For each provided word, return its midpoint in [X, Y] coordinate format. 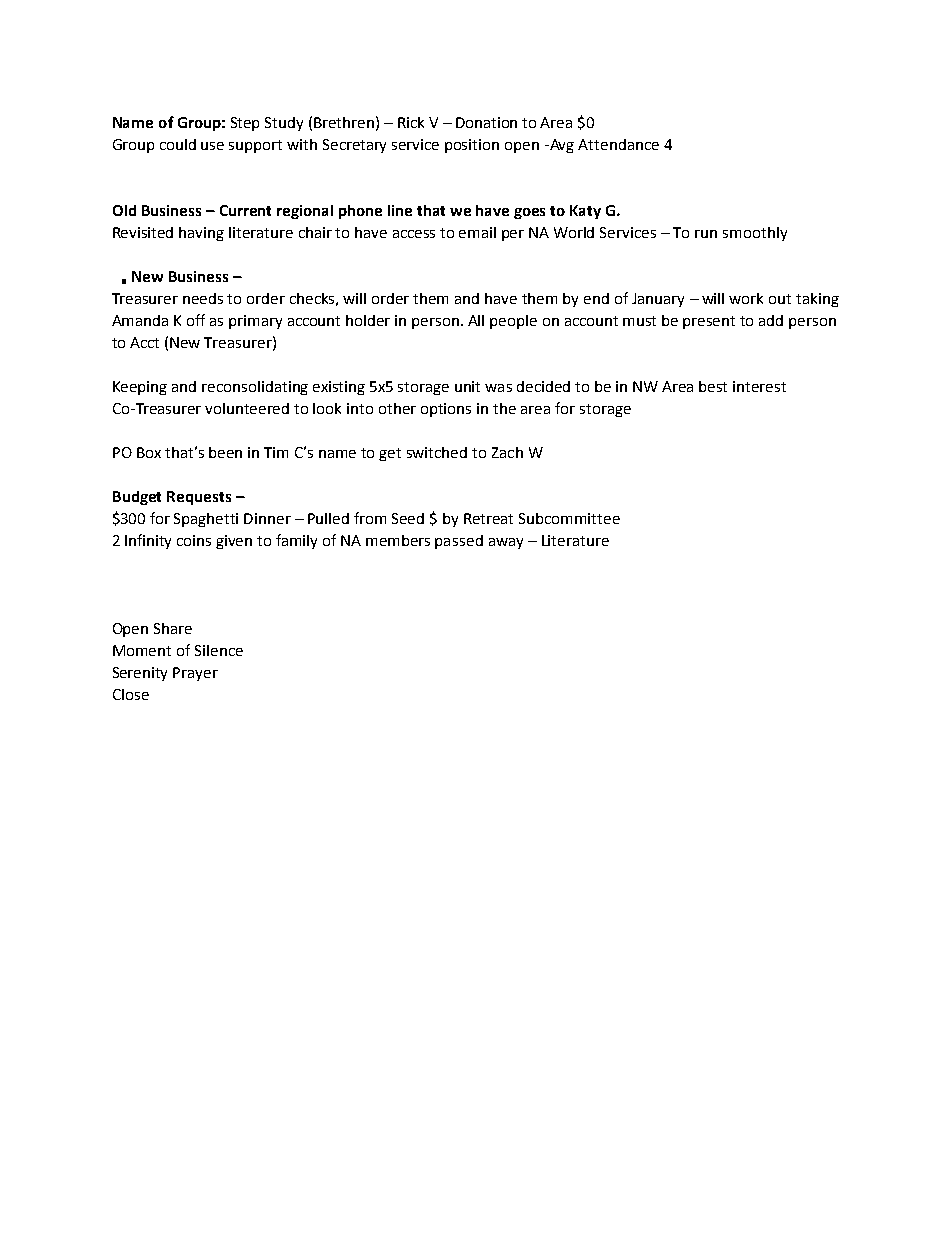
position [472, 146]
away [506, 543]
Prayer [195, 674]
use [212, 146]
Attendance [618, 144]
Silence [219, 650]
